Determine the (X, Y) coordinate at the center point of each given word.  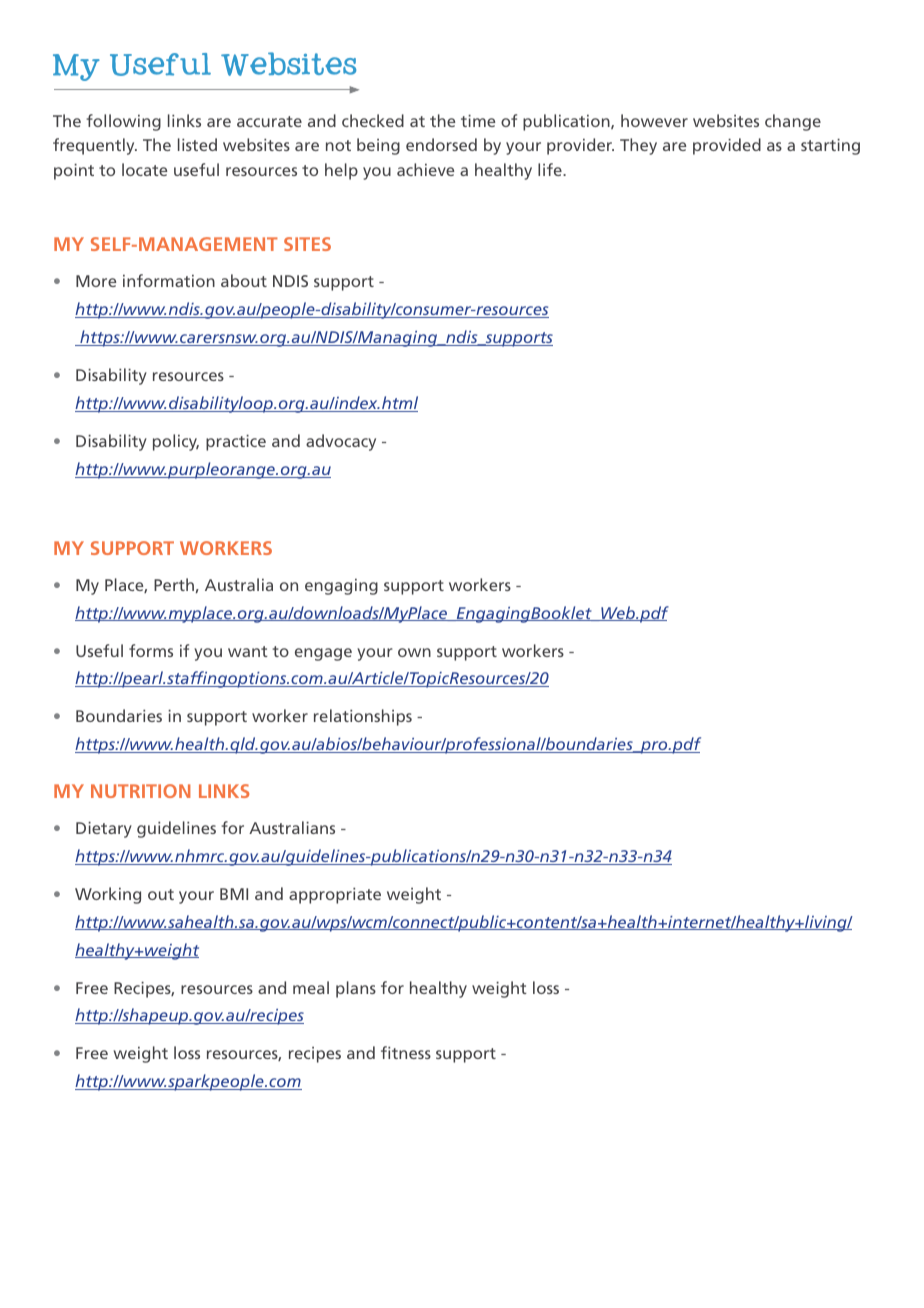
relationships (363, 717)
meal (311, 987)
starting (830, 147)
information (169, 280)
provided (727, 146)
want (248, 651)
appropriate (335, 896)
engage (323, 654)
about (244, 280)
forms (151, 650)
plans (356, 989)
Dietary (104, 830)
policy (176, 442)
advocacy (341, 442)
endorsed (441, 144)
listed (197, 144)
